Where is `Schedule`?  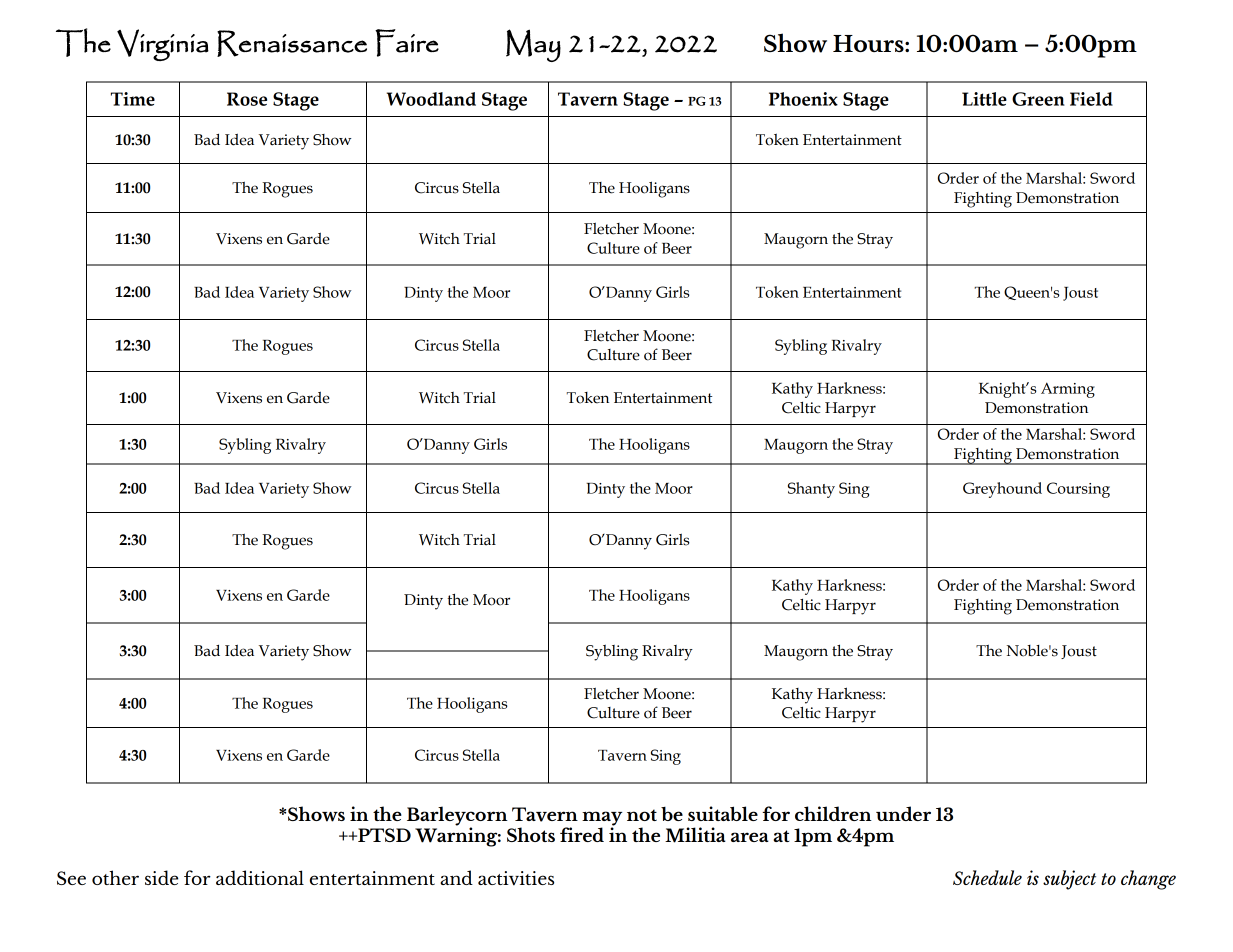
Schedule is located at coordinates (987, 877).
